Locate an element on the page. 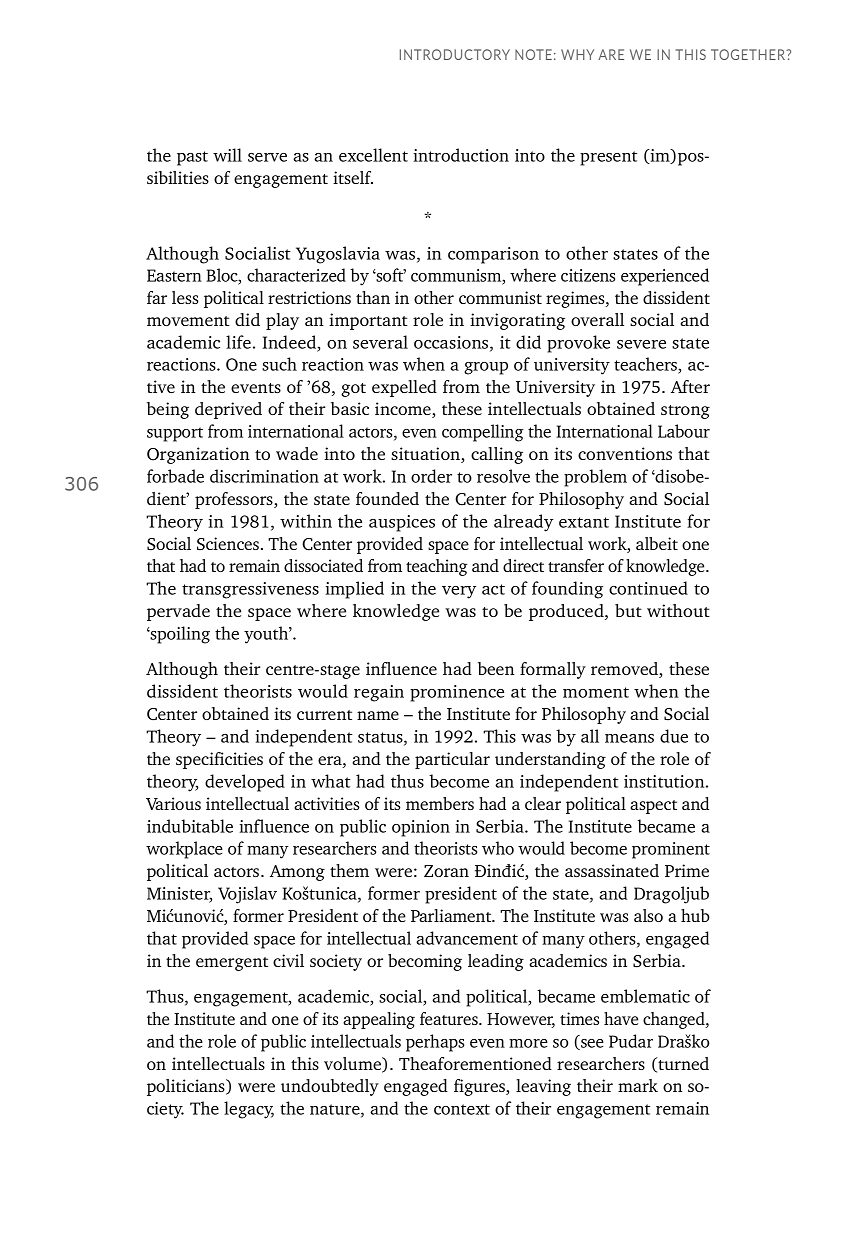 This document has height=1235, width=867. continued is located at coordinates (648, 588).
